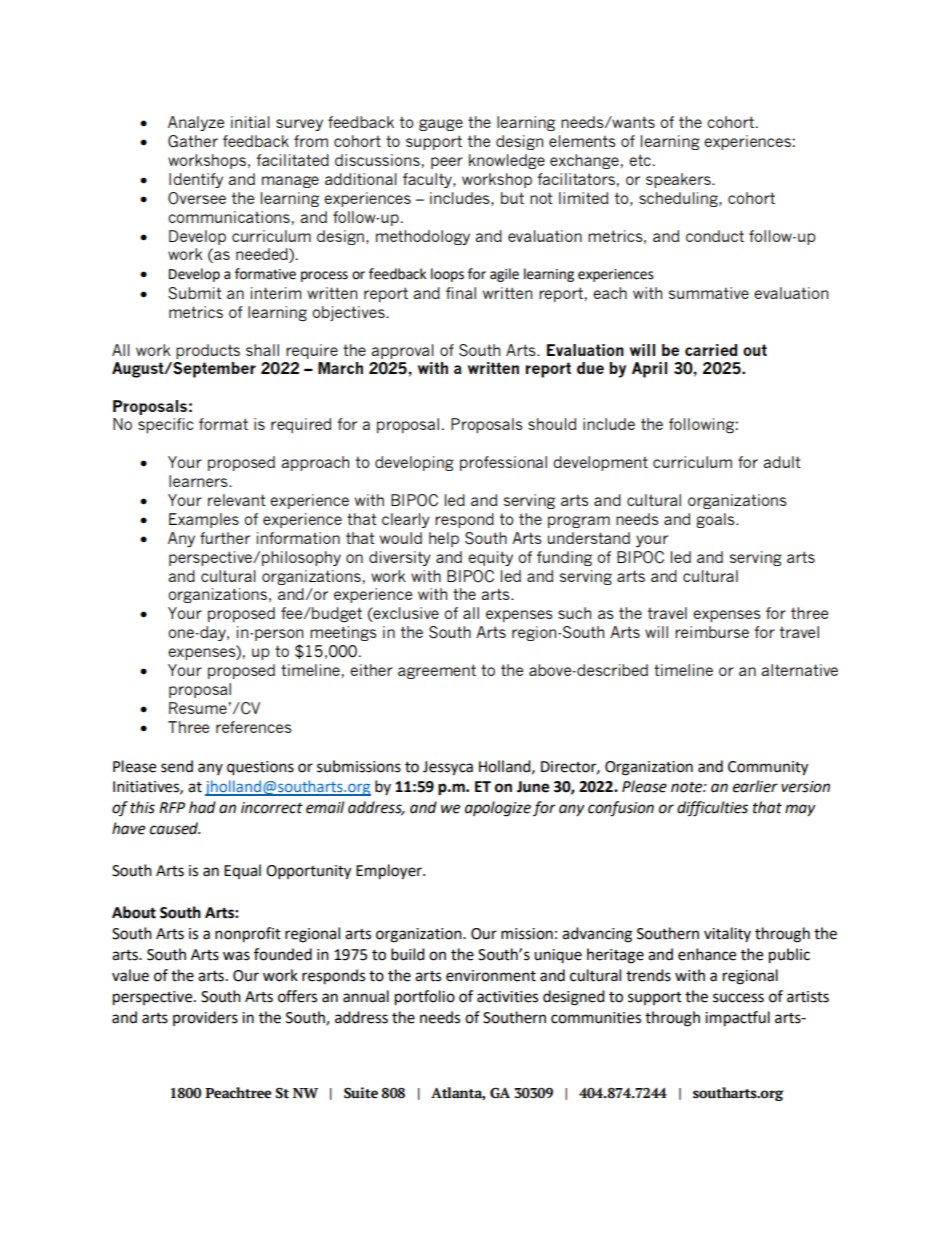 This document has height=1233, width=952. Describe the element at coordinates (175, 828) in the document. I see `caused` at that location.
